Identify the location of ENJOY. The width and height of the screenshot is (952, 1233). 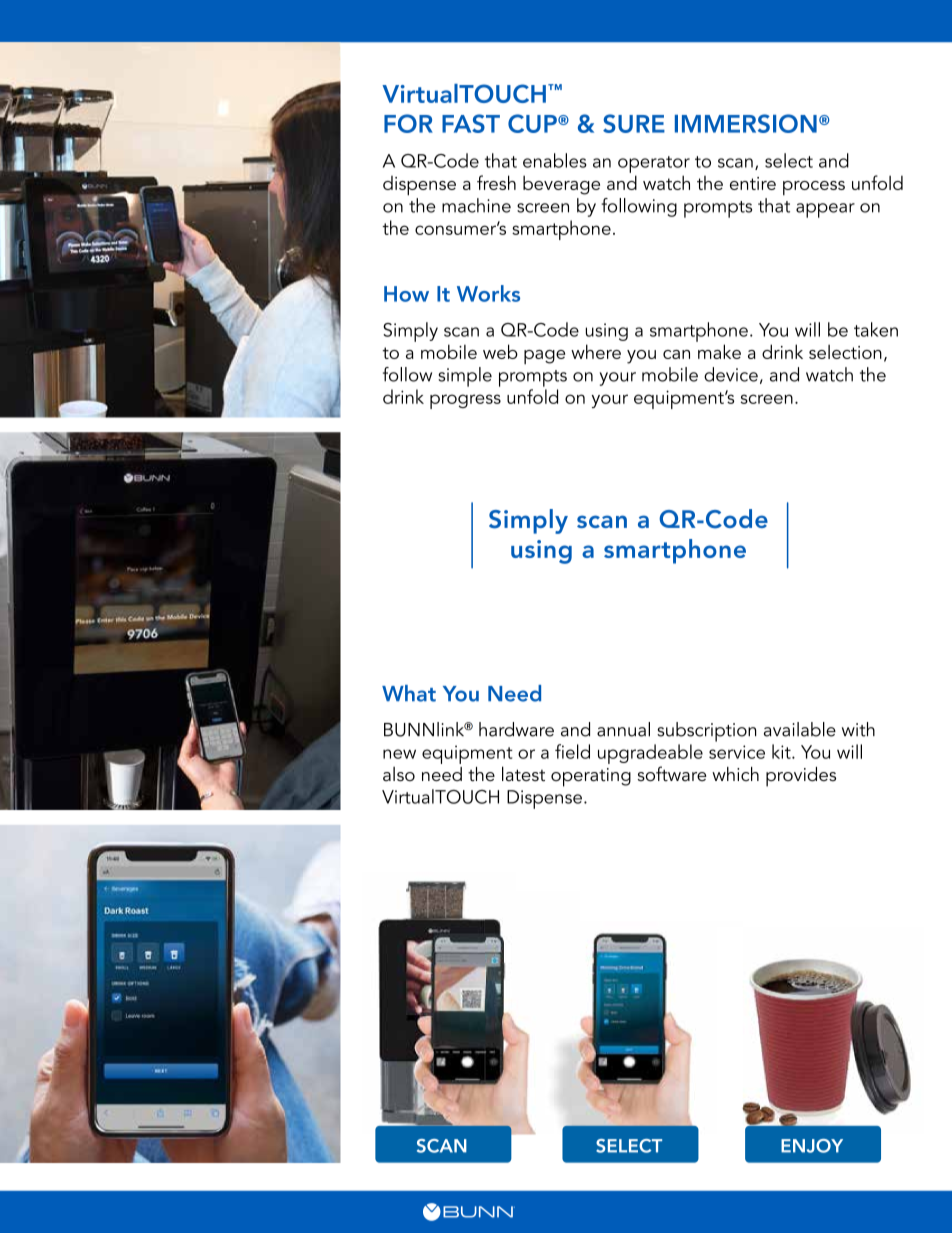
(812, 1146).
